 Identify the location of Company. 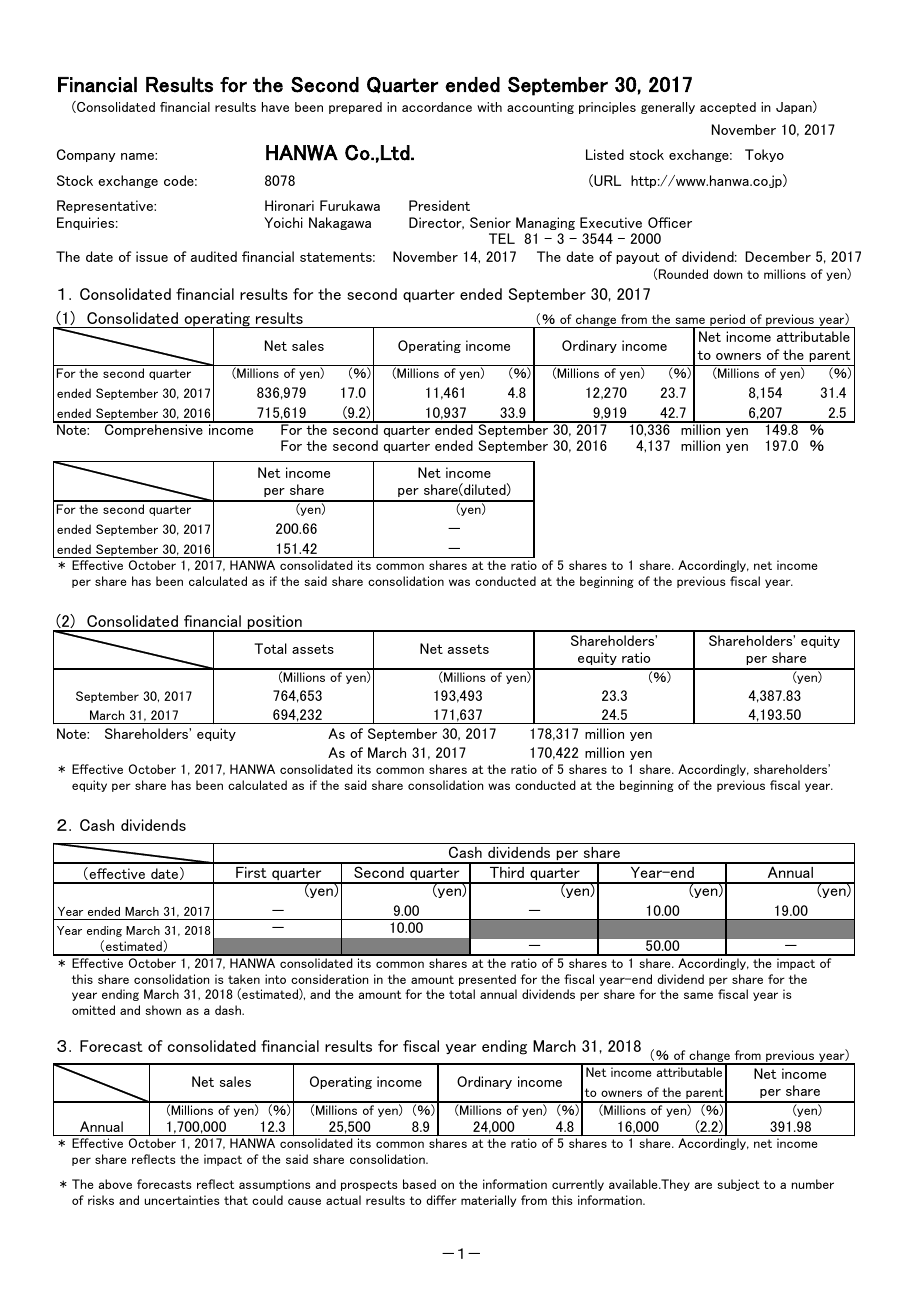
(86, 155).
